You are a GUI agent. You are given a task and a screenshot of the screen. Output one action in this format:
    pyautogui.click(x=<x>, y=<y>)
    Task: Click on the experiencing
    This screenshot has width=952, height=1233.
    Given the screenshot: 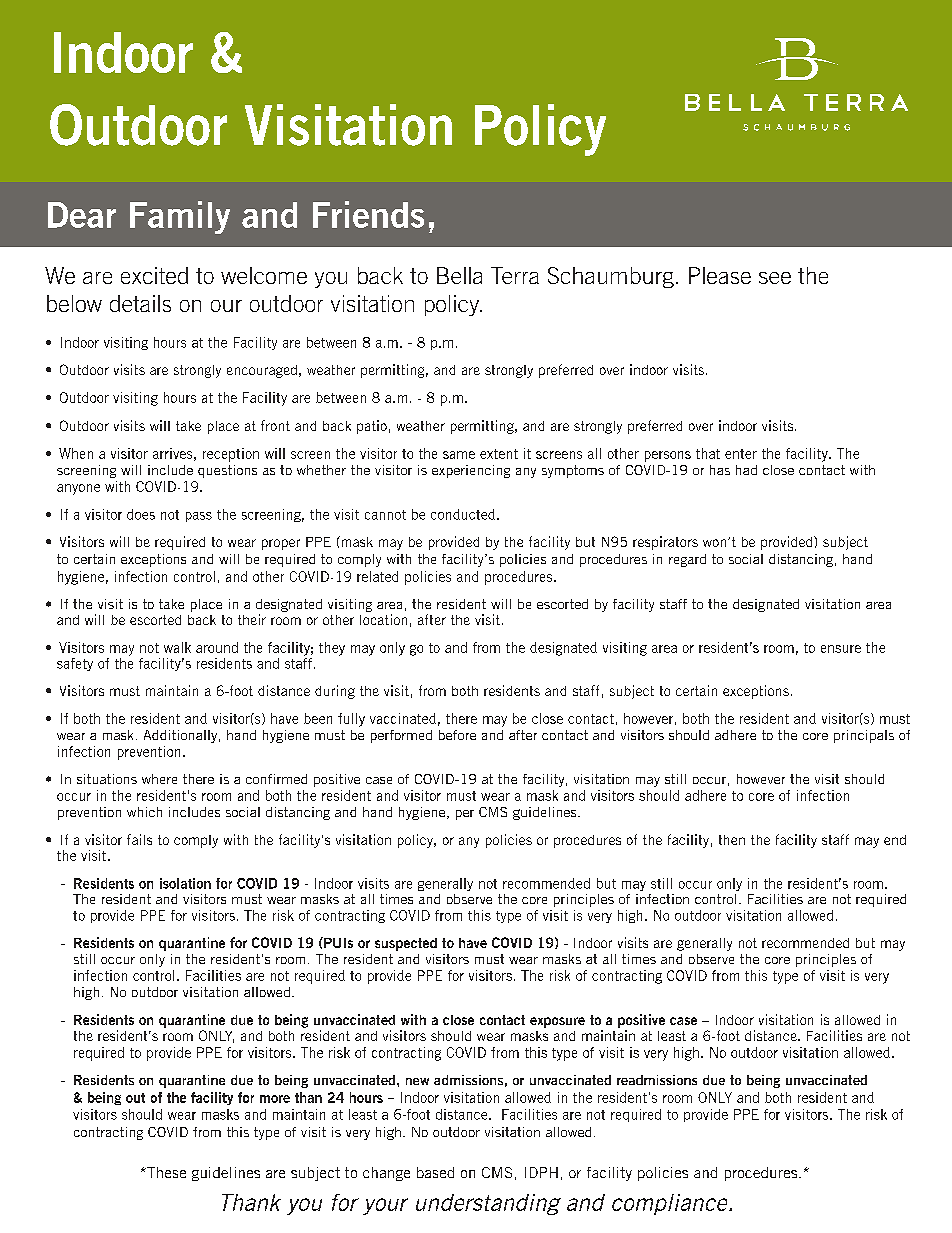 What is the action you would take?
    pyautogui.click(x=471, y=471)
